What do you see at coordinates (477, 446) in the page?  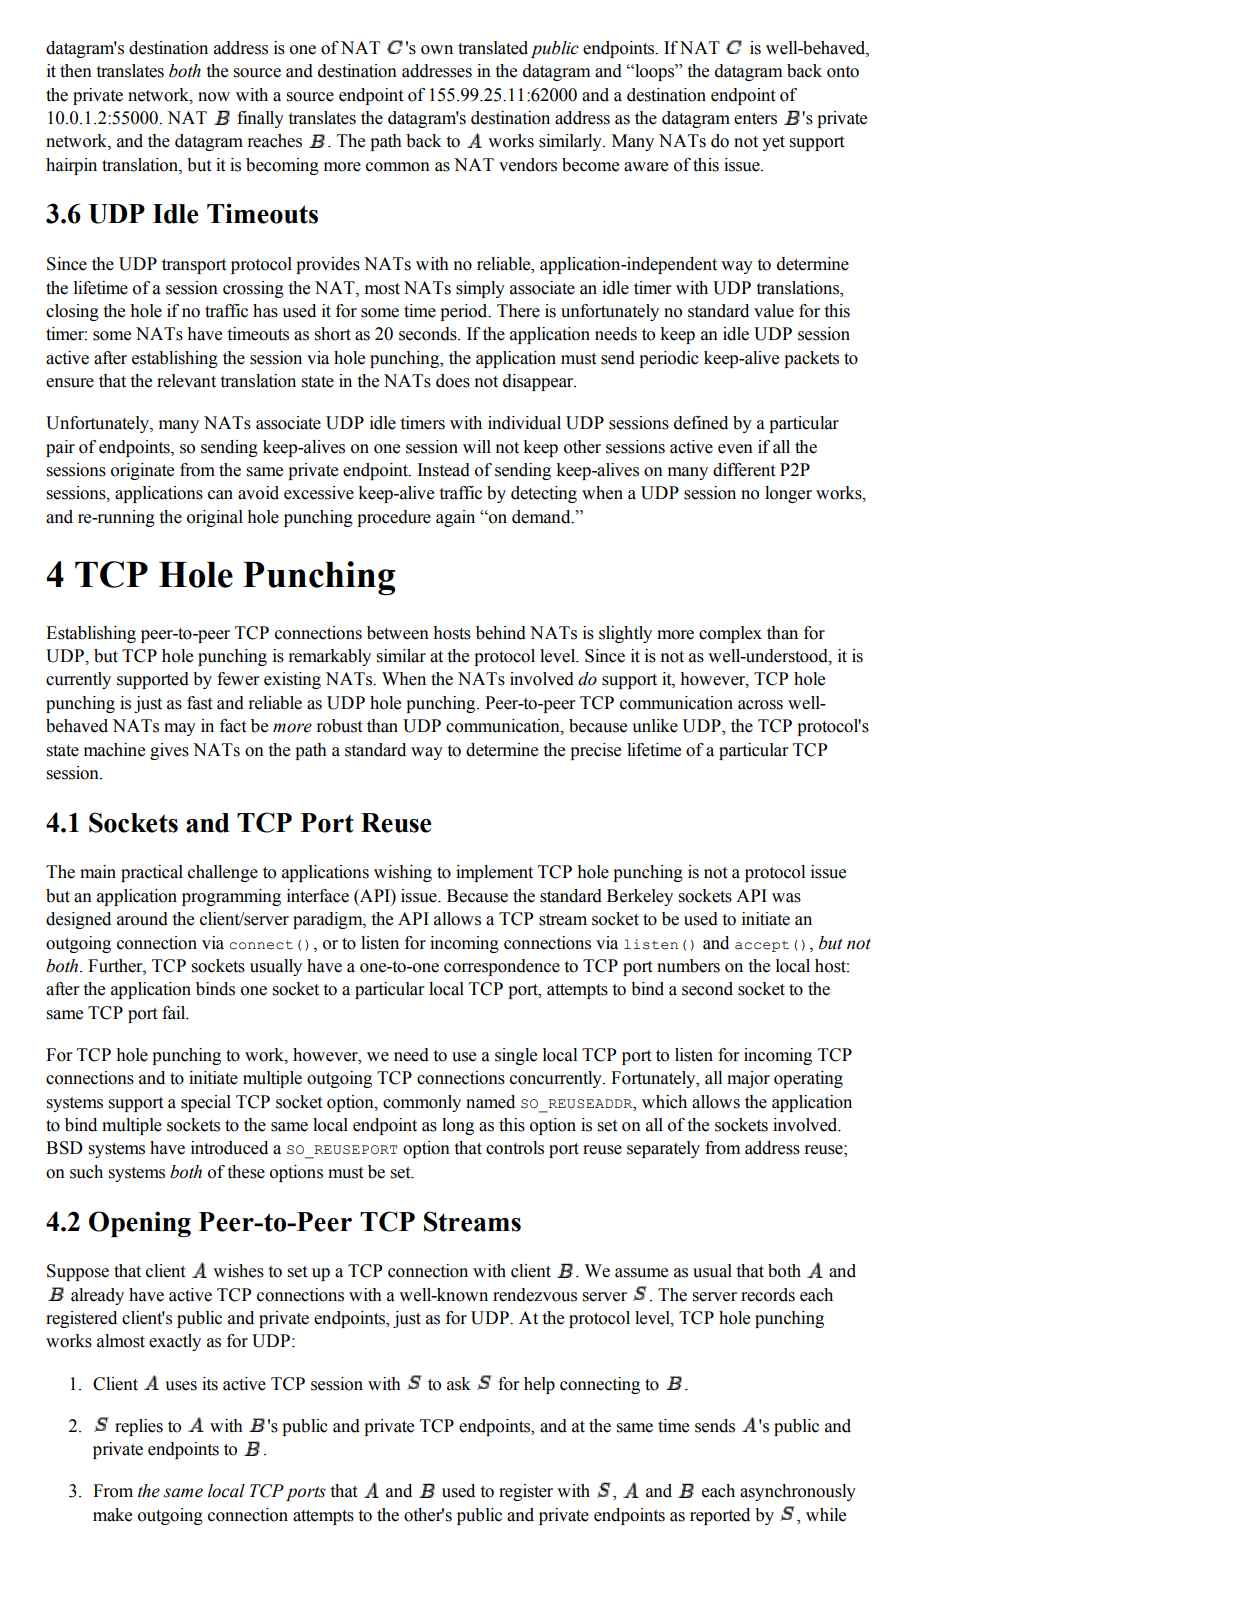 I see `will` at bounding box center [477, 446].
